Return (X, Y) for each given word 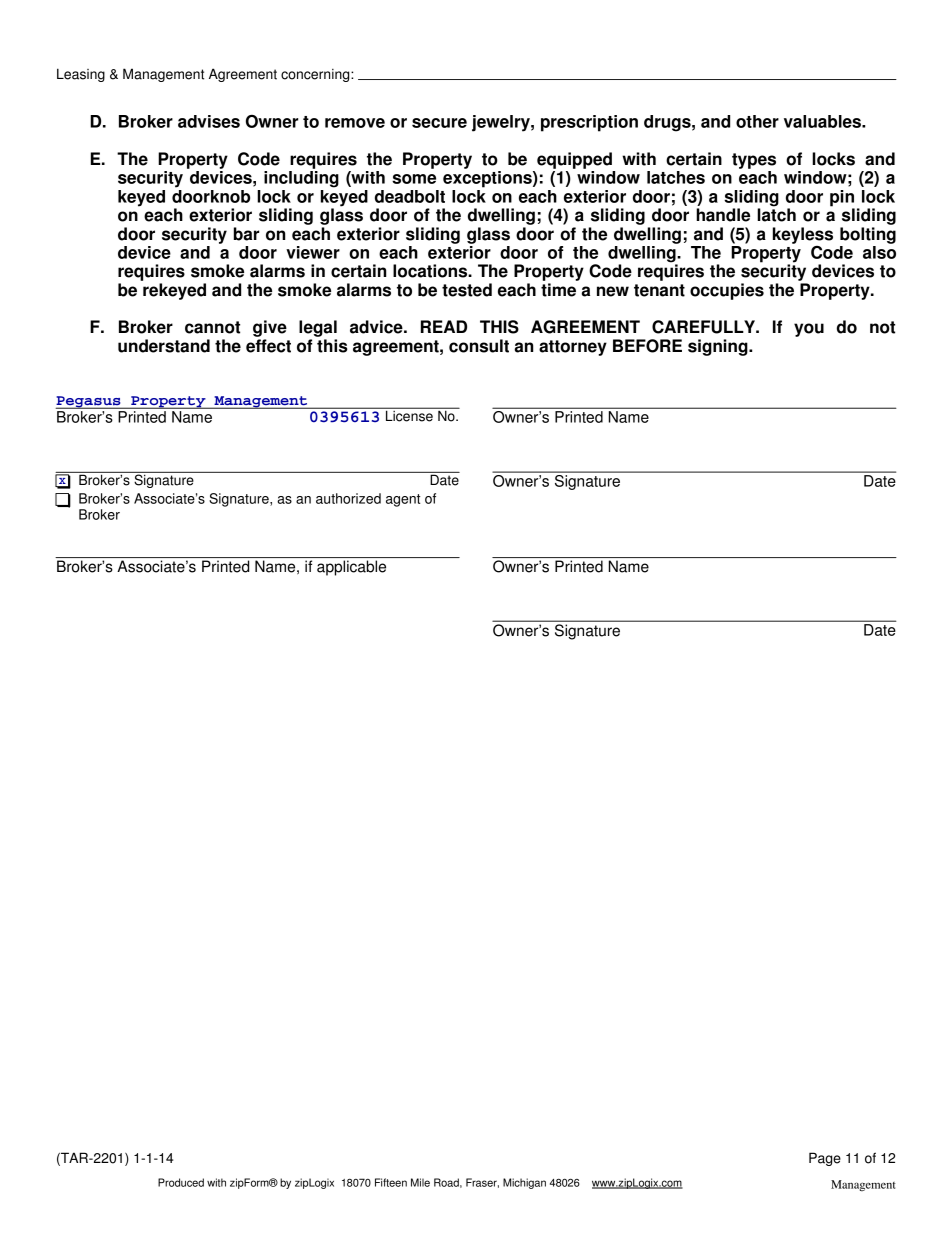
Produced (181, 1182)
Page (825, 1159)
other (757, 121)
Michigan (524, 1183)
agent (403, 500)
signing (719, 347)
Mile (420, 1182)
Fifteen (391, 1182)
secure (439, 123)
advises (209, 121)
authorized (348, 498)
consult (479, 346)
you (809, 330)
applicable (351, 568)
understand (164, 346)
